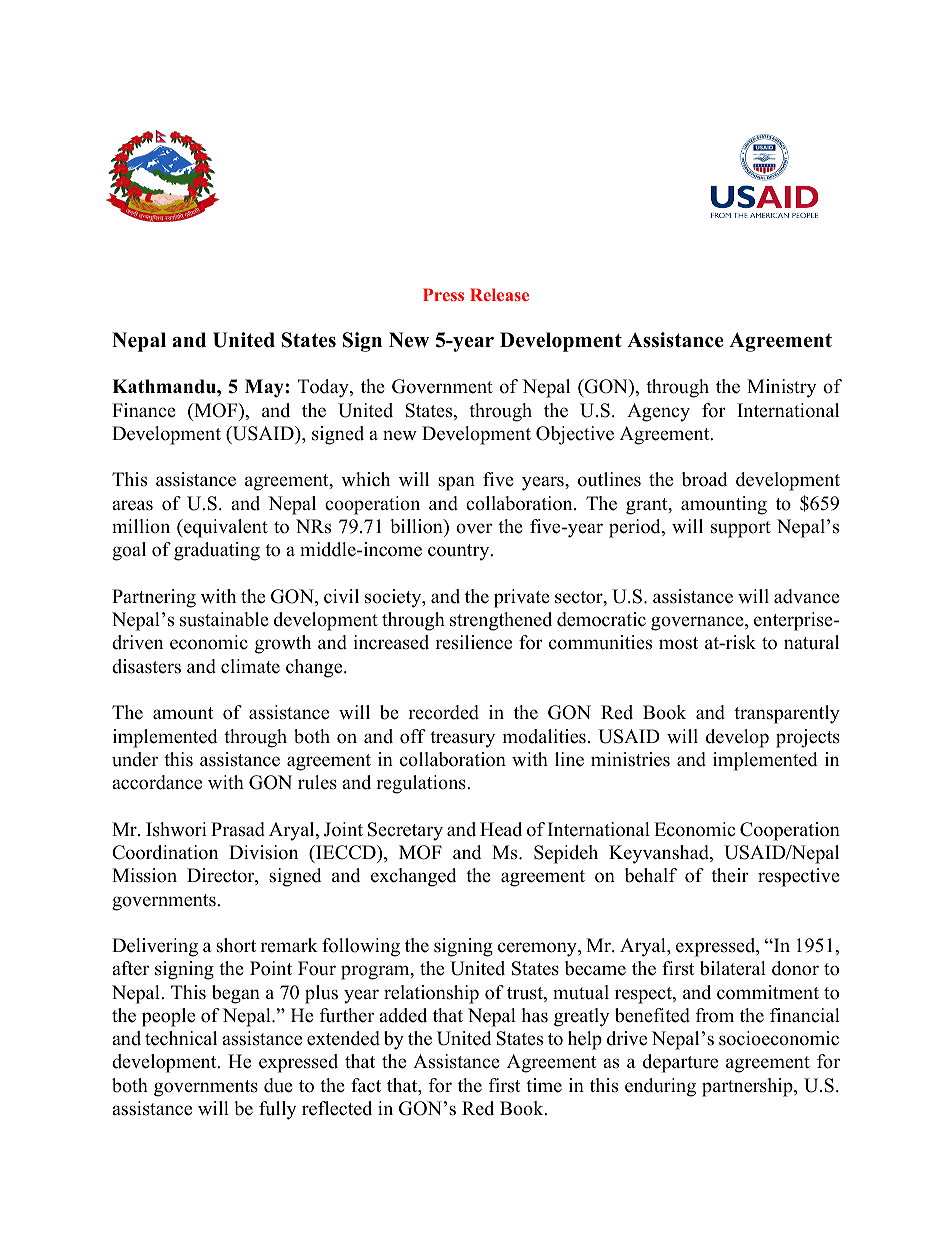 This page has width=952, height=1233. I want to click on equivalent, so click(225, 528).
